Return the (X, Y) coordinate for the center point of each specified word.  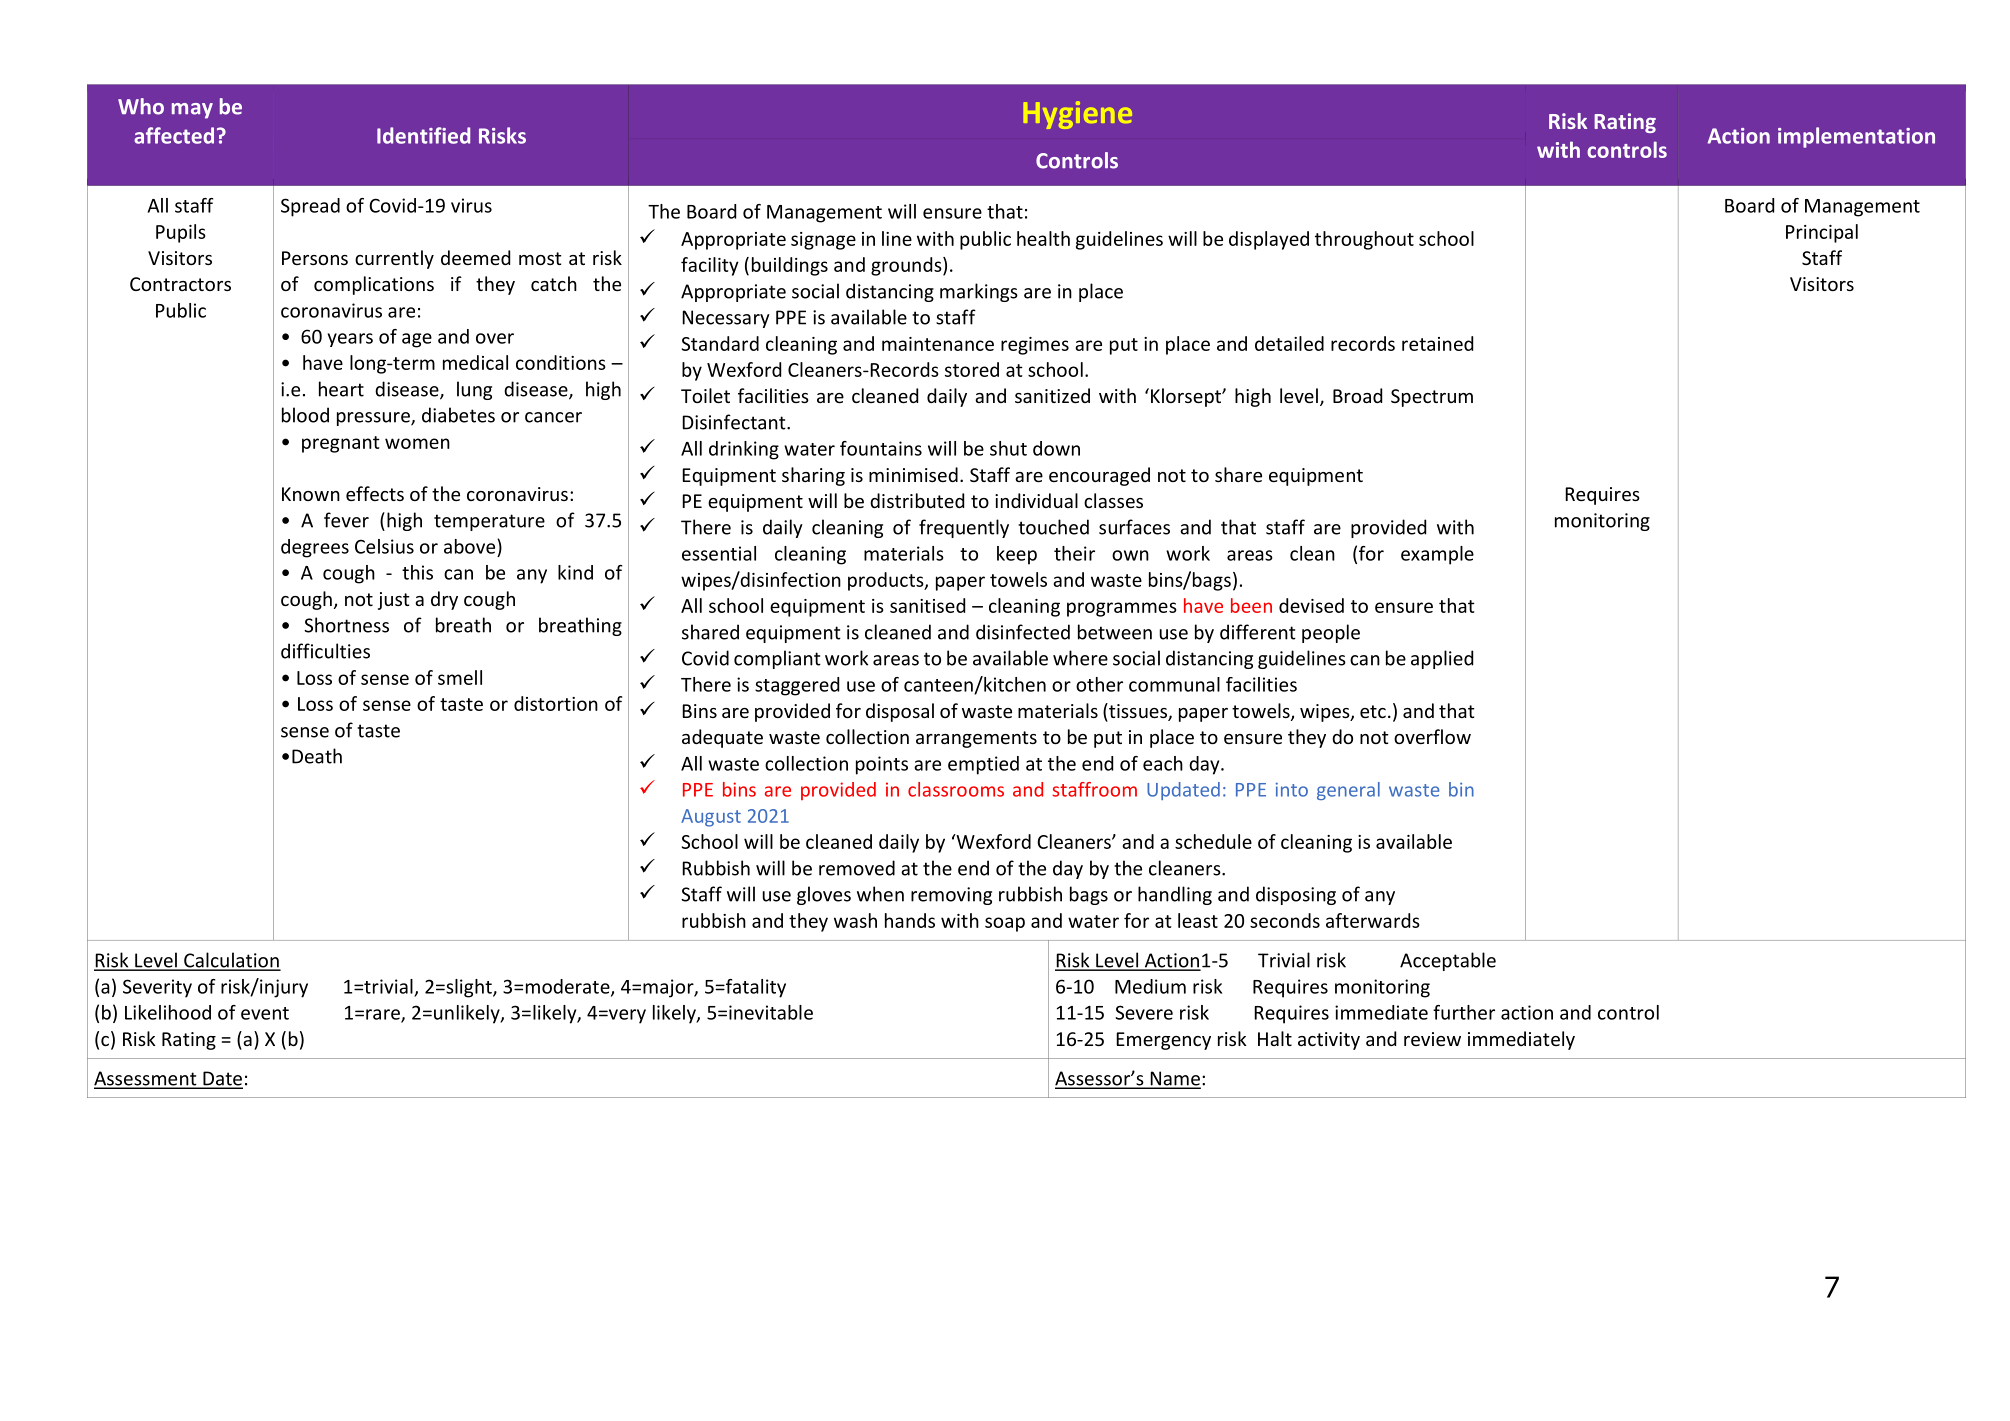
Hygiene (1078, 115)
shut (1008, 448)
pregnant (341, 444)
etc (1373, 711)
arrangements (976, 739)
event (265, 1013)
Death (317, 756)
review (1432, 1039)
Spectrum (1432, 398)
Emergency (1163, 1041)
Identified (423, 135)
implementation (1856, 137)
